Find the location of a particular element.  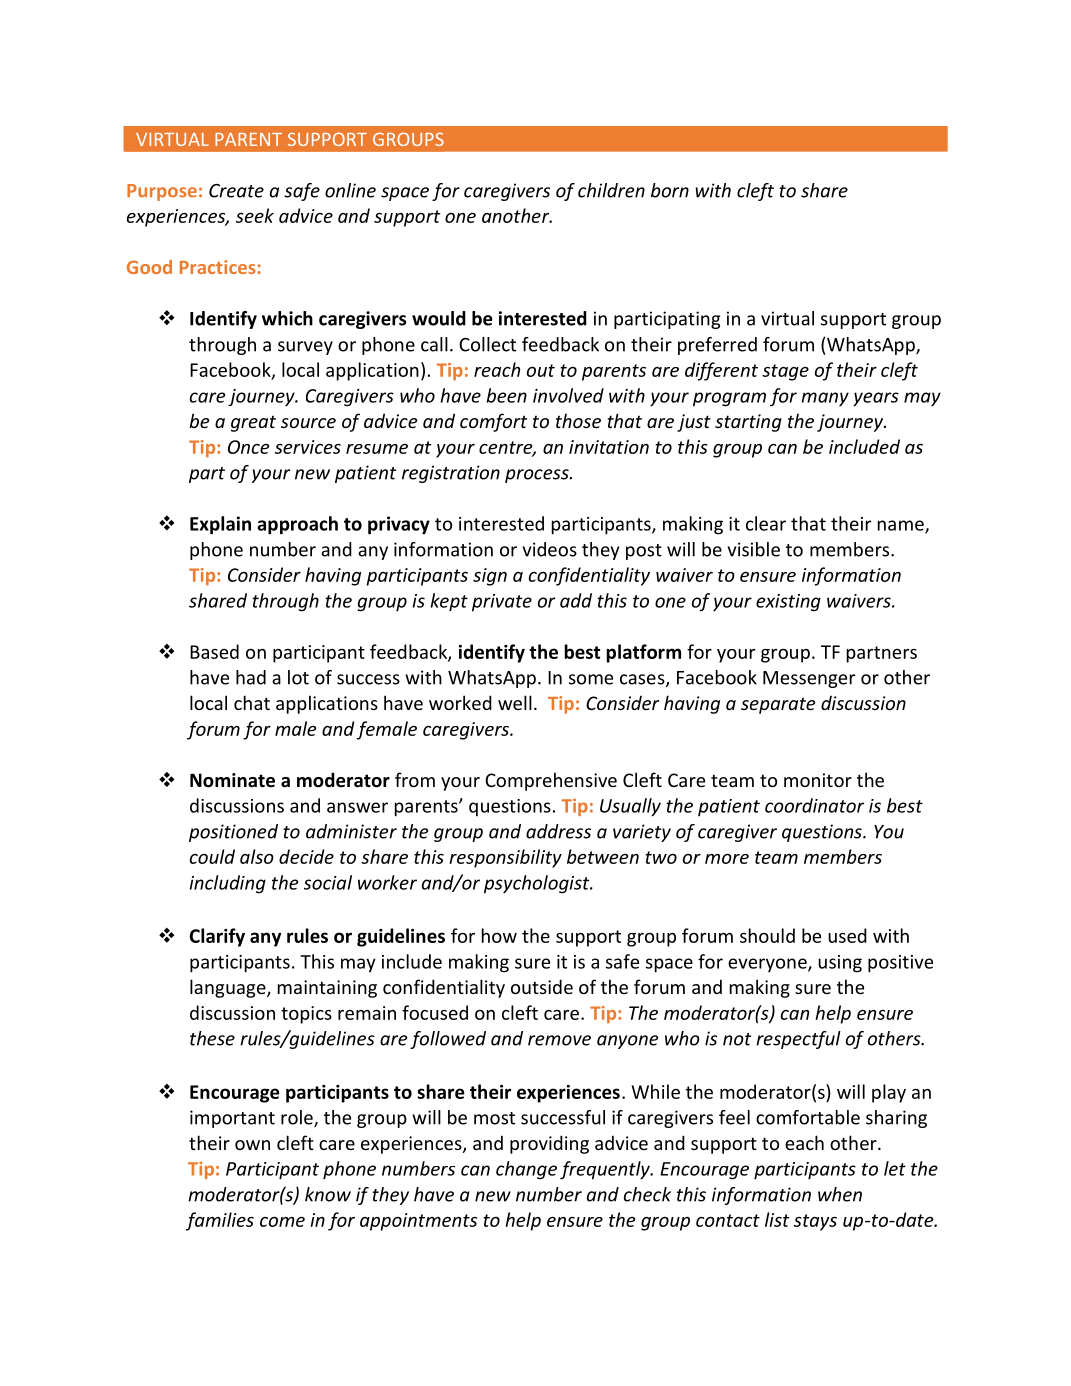

change is located at coordinates (526, 1170).
